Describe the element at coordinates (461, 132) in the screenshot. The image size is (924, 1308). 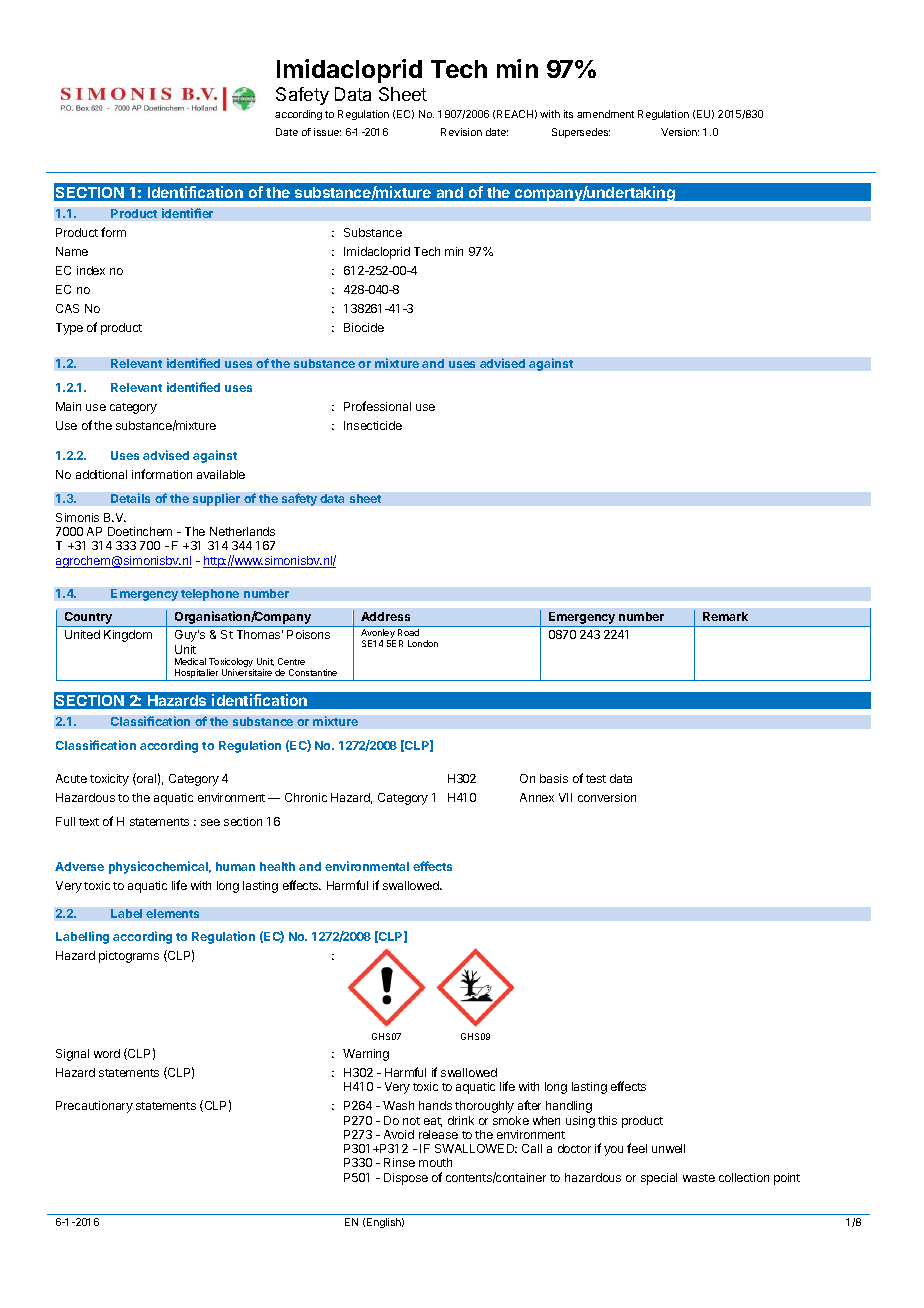
I see `Revision` at that location.
